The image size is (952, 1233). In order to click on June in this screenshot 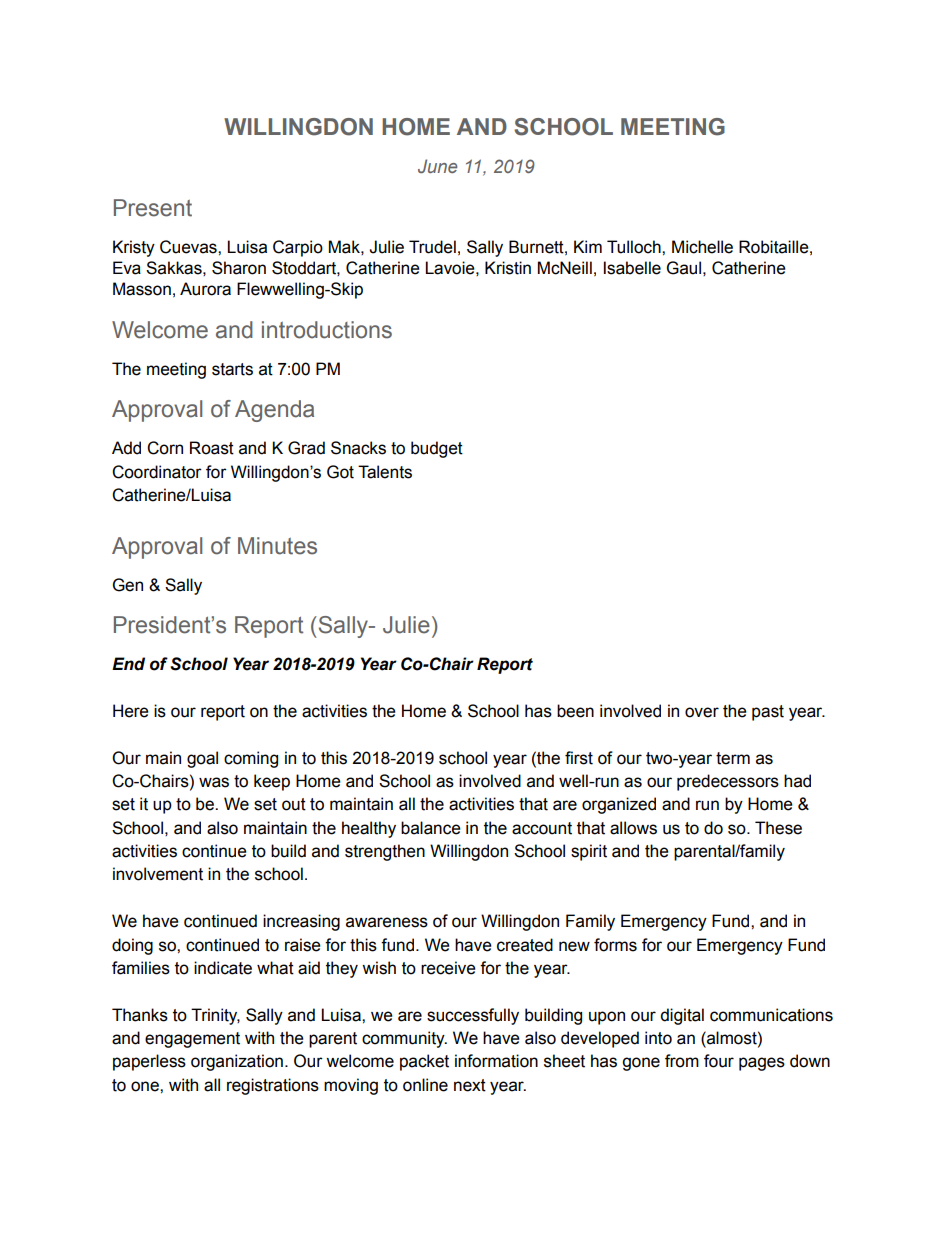, I will do `click(437, 166)`.
